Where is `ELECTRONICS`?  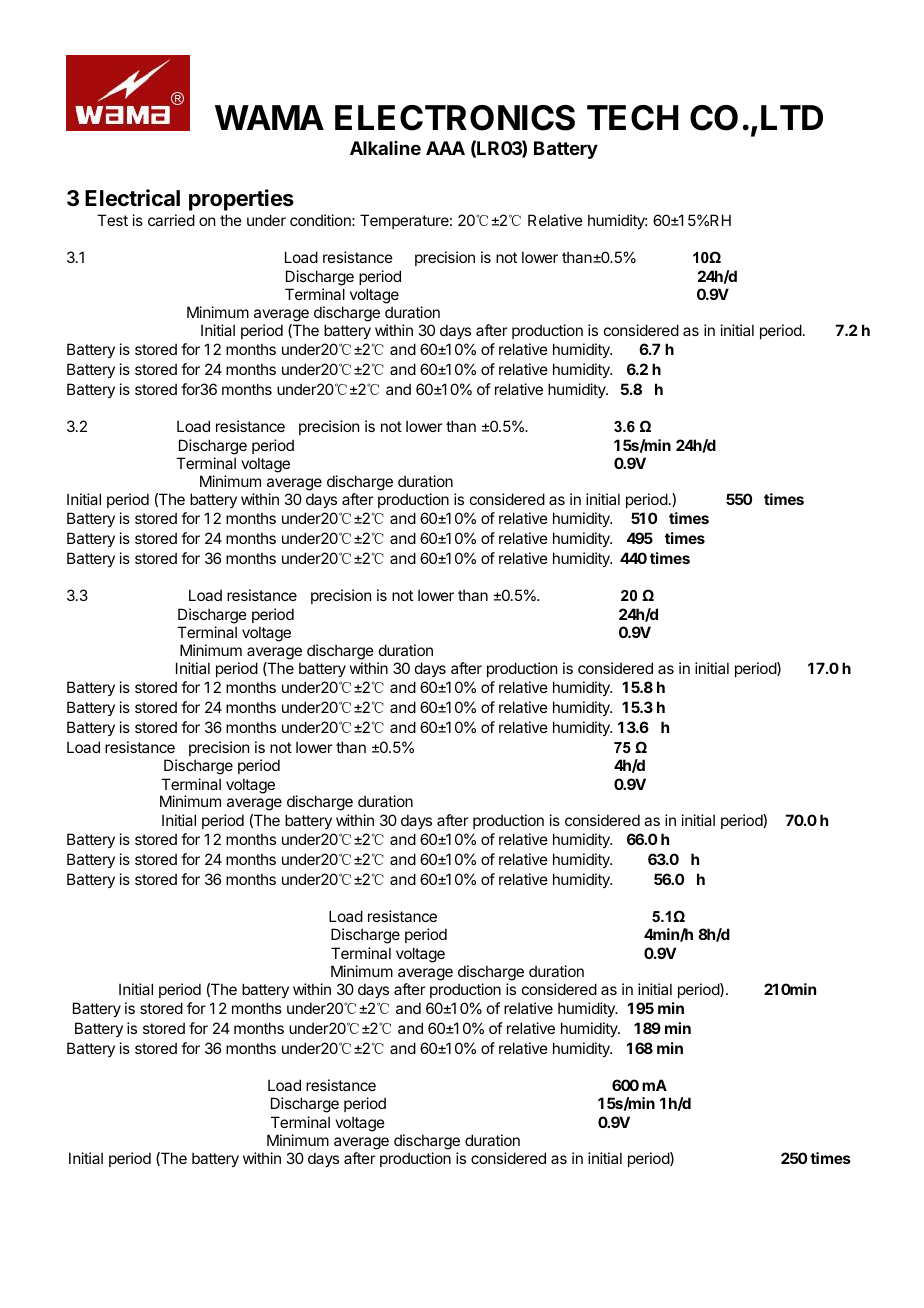 ELECTRONICS is located at coordinates (455, 118).
